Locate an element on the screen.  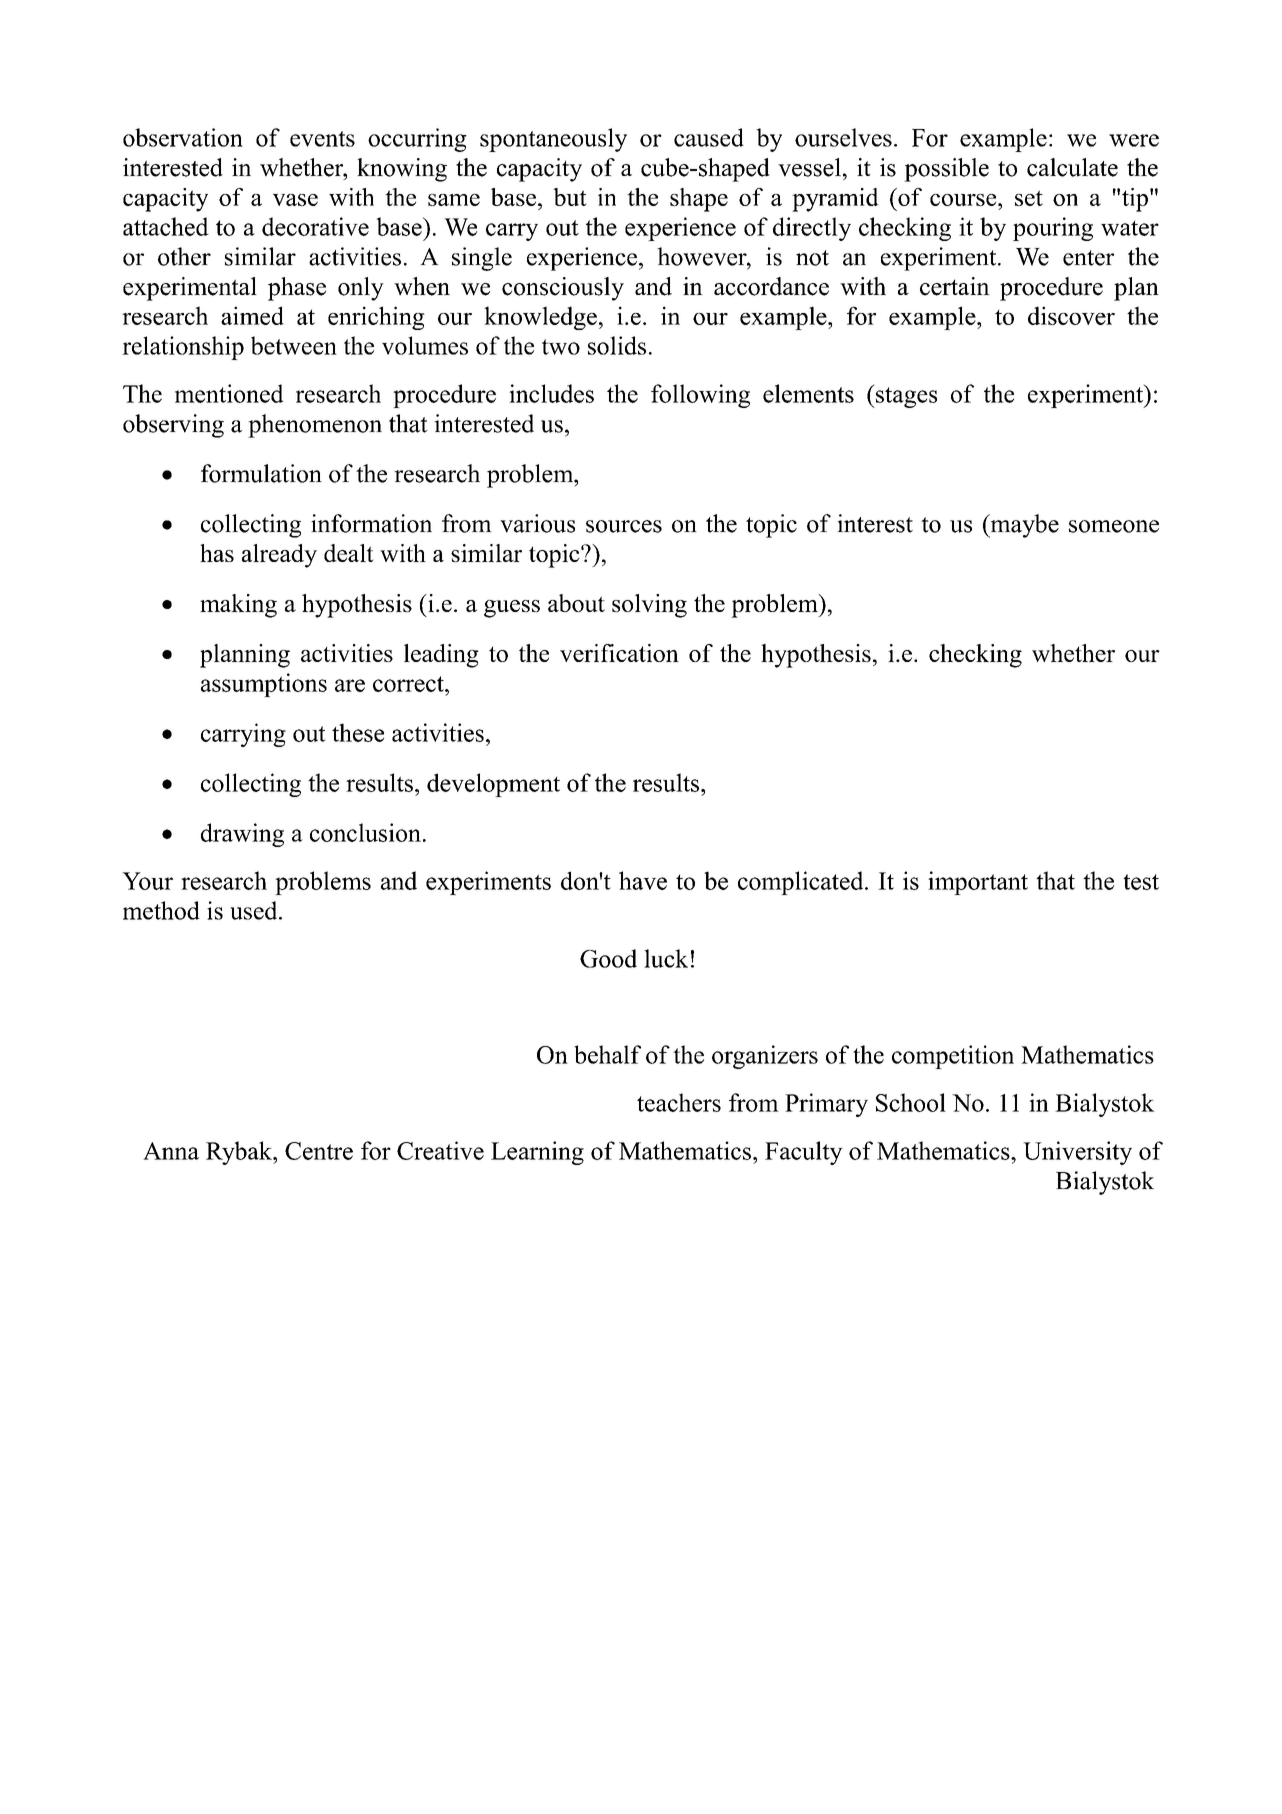
test is located at coordinates (1141, 882).
